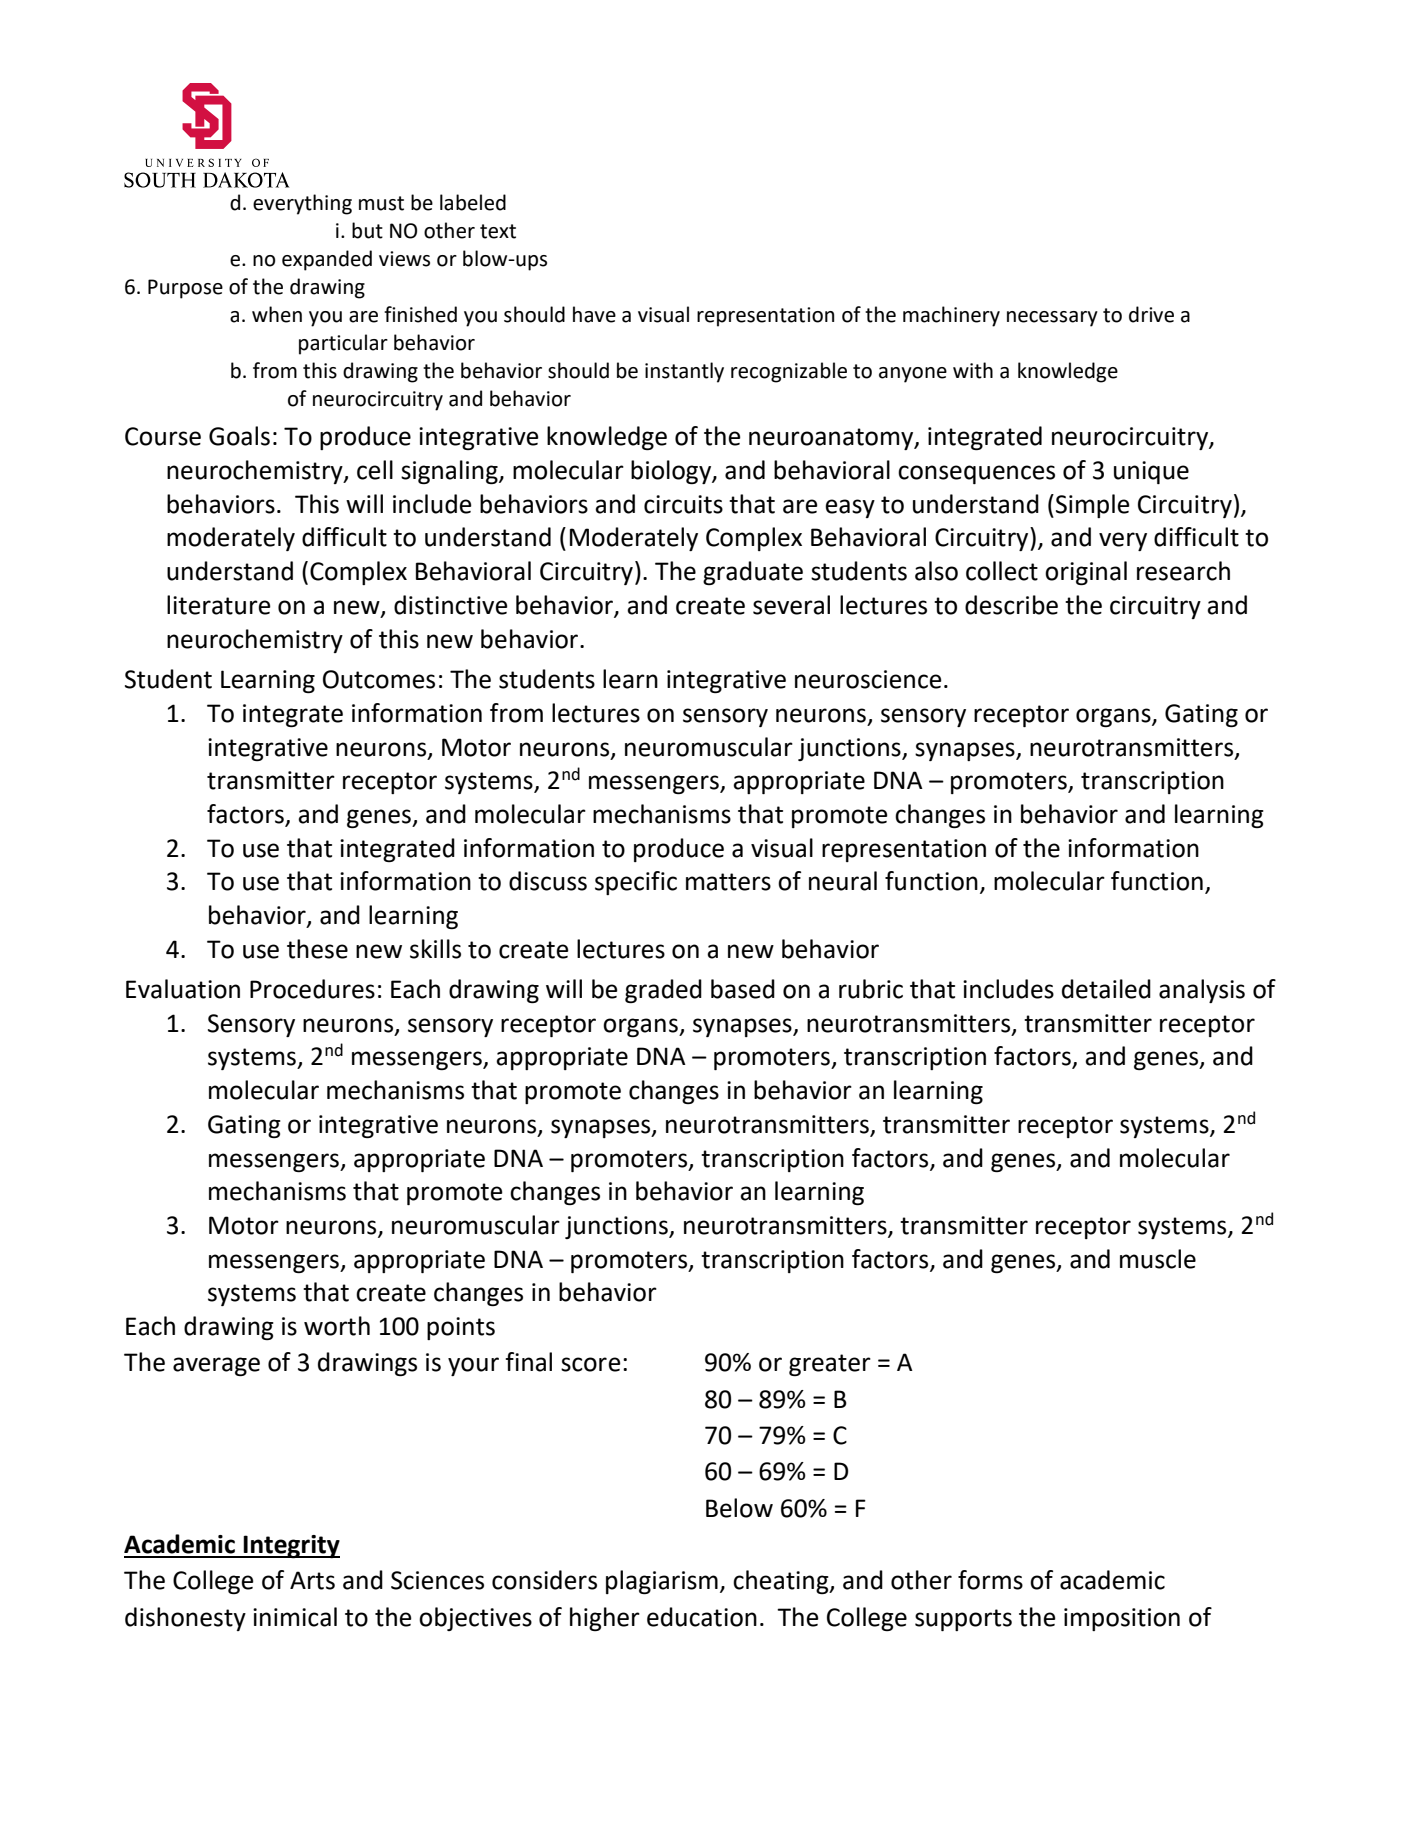 The image size is (1408, 1821). What do you see at coordinates (327, 260) in the document?
I see `expanded` at bounding box center [327, 260].
